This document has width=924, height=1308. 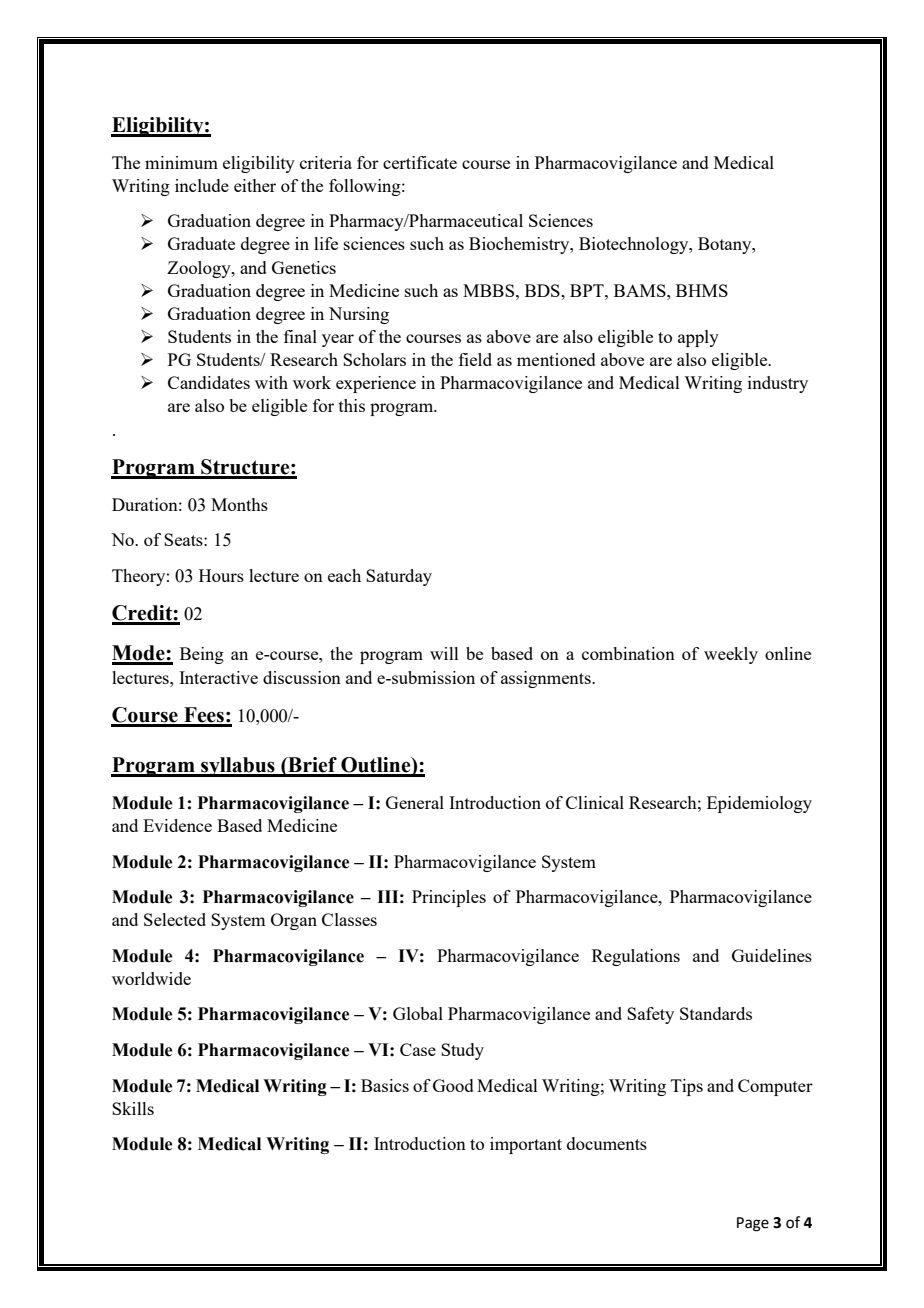 I want to click on Candidates, so click(x=209, y=382).
